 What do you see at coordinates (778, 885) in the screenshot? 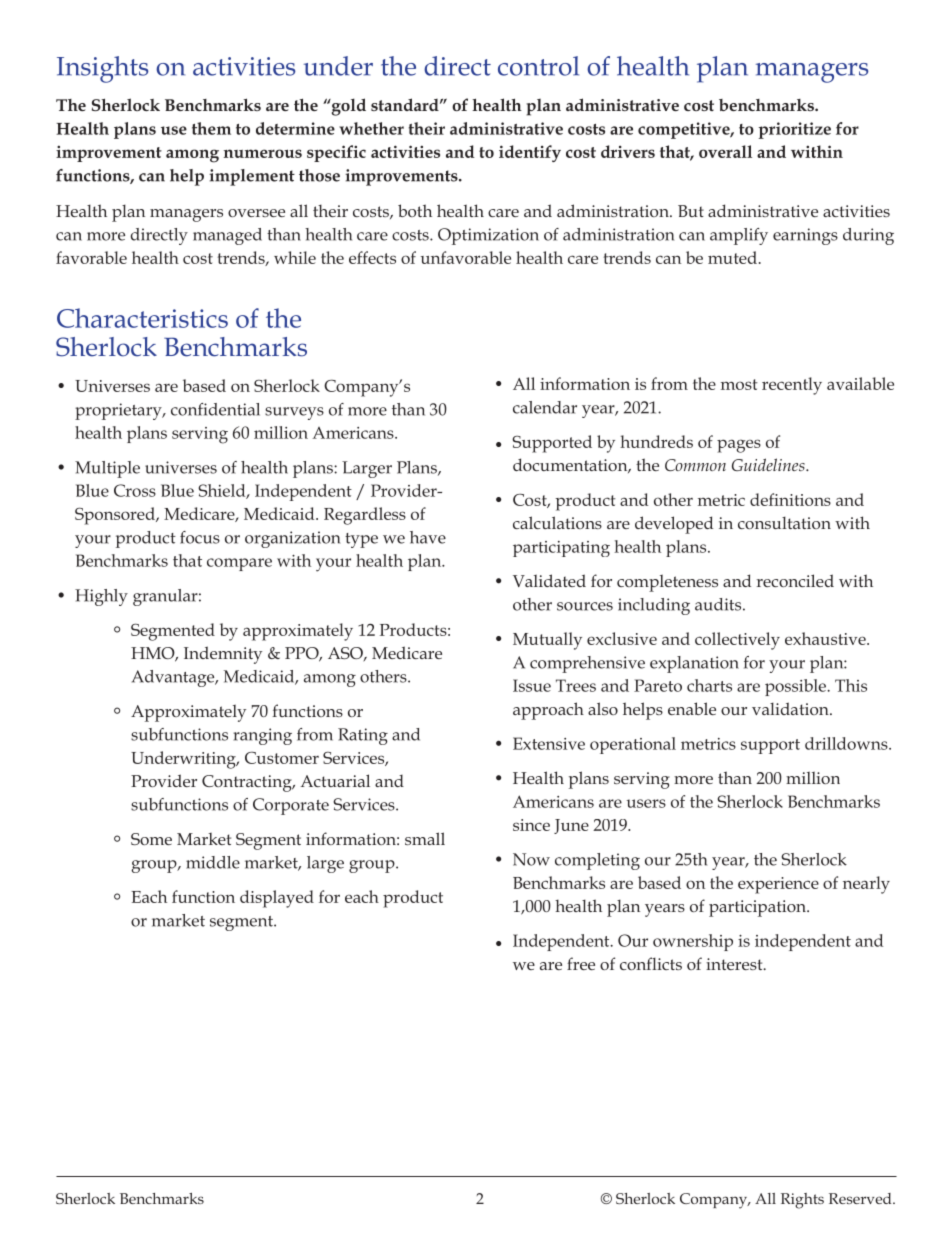
I see `experience` at bounding box center [778, 885].
